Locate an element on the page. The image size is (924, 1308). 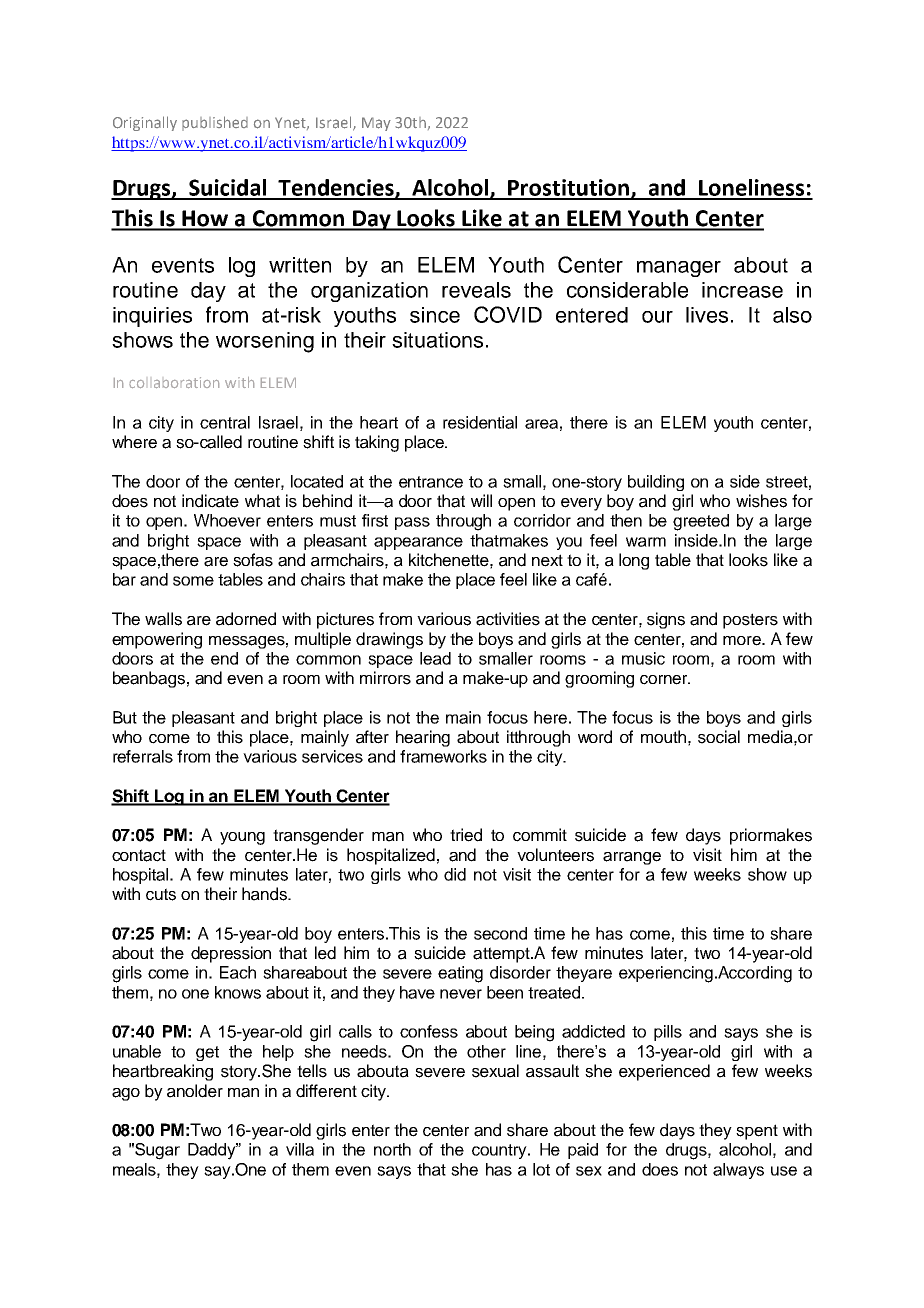
lives is located at coordinates (707, 315).
